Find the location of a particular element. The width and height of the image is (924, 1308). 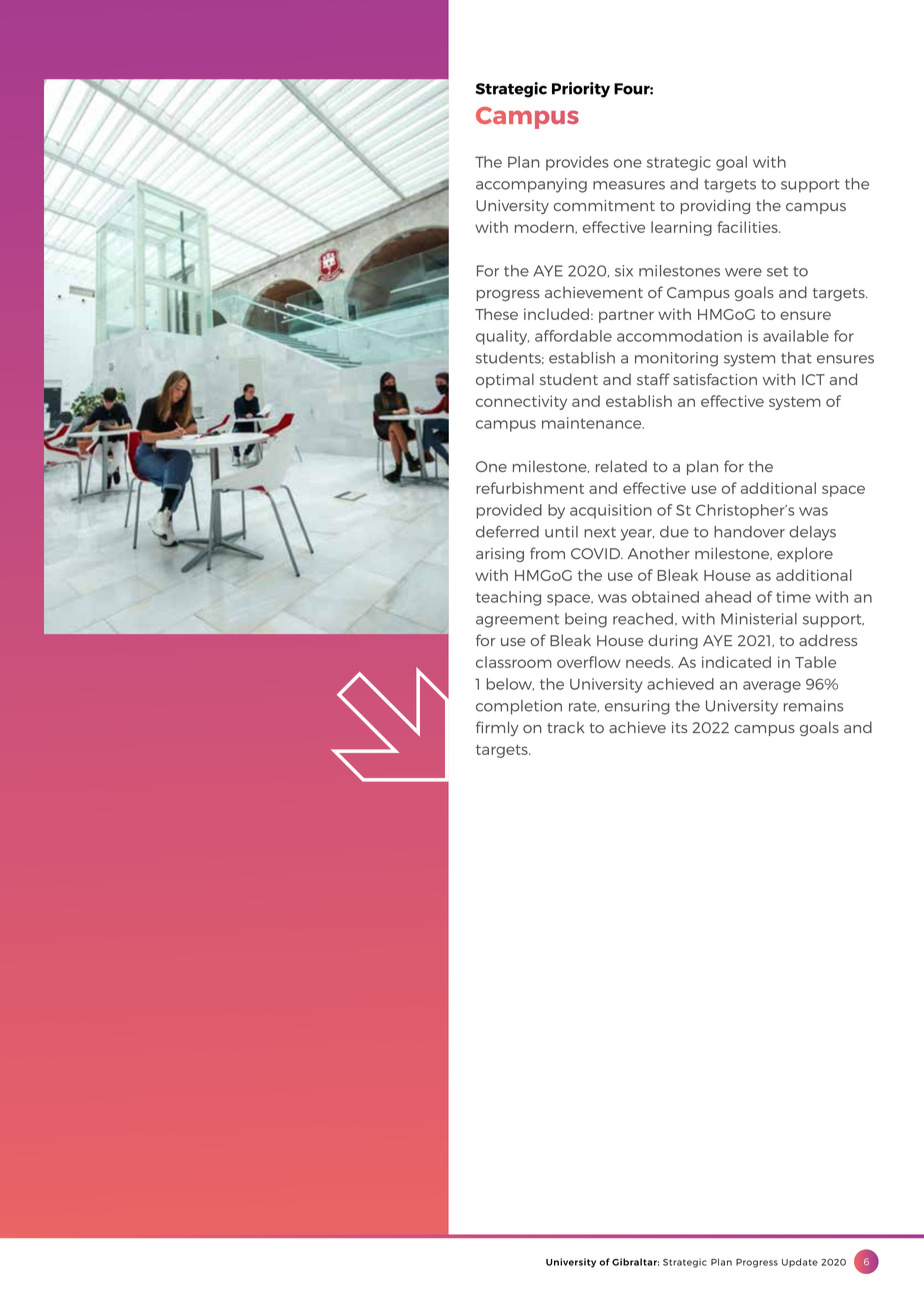

average is located at coordinates (772, 687).
